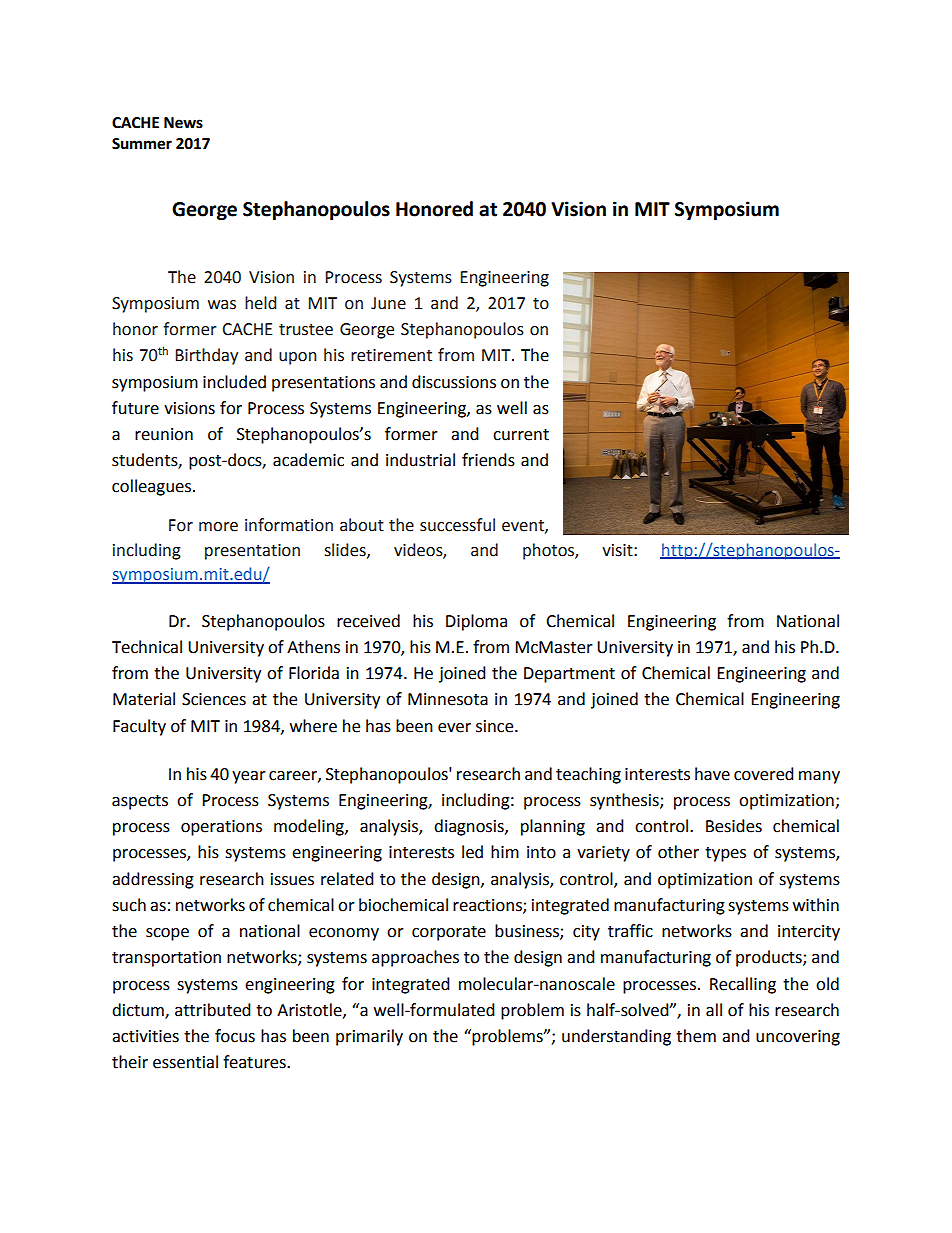 Image resolution: width=952 pixels, height=1233 pixels. Describe the element at coordinates (470, 827) in the screenshot. I see `diagnosis` at that location.
